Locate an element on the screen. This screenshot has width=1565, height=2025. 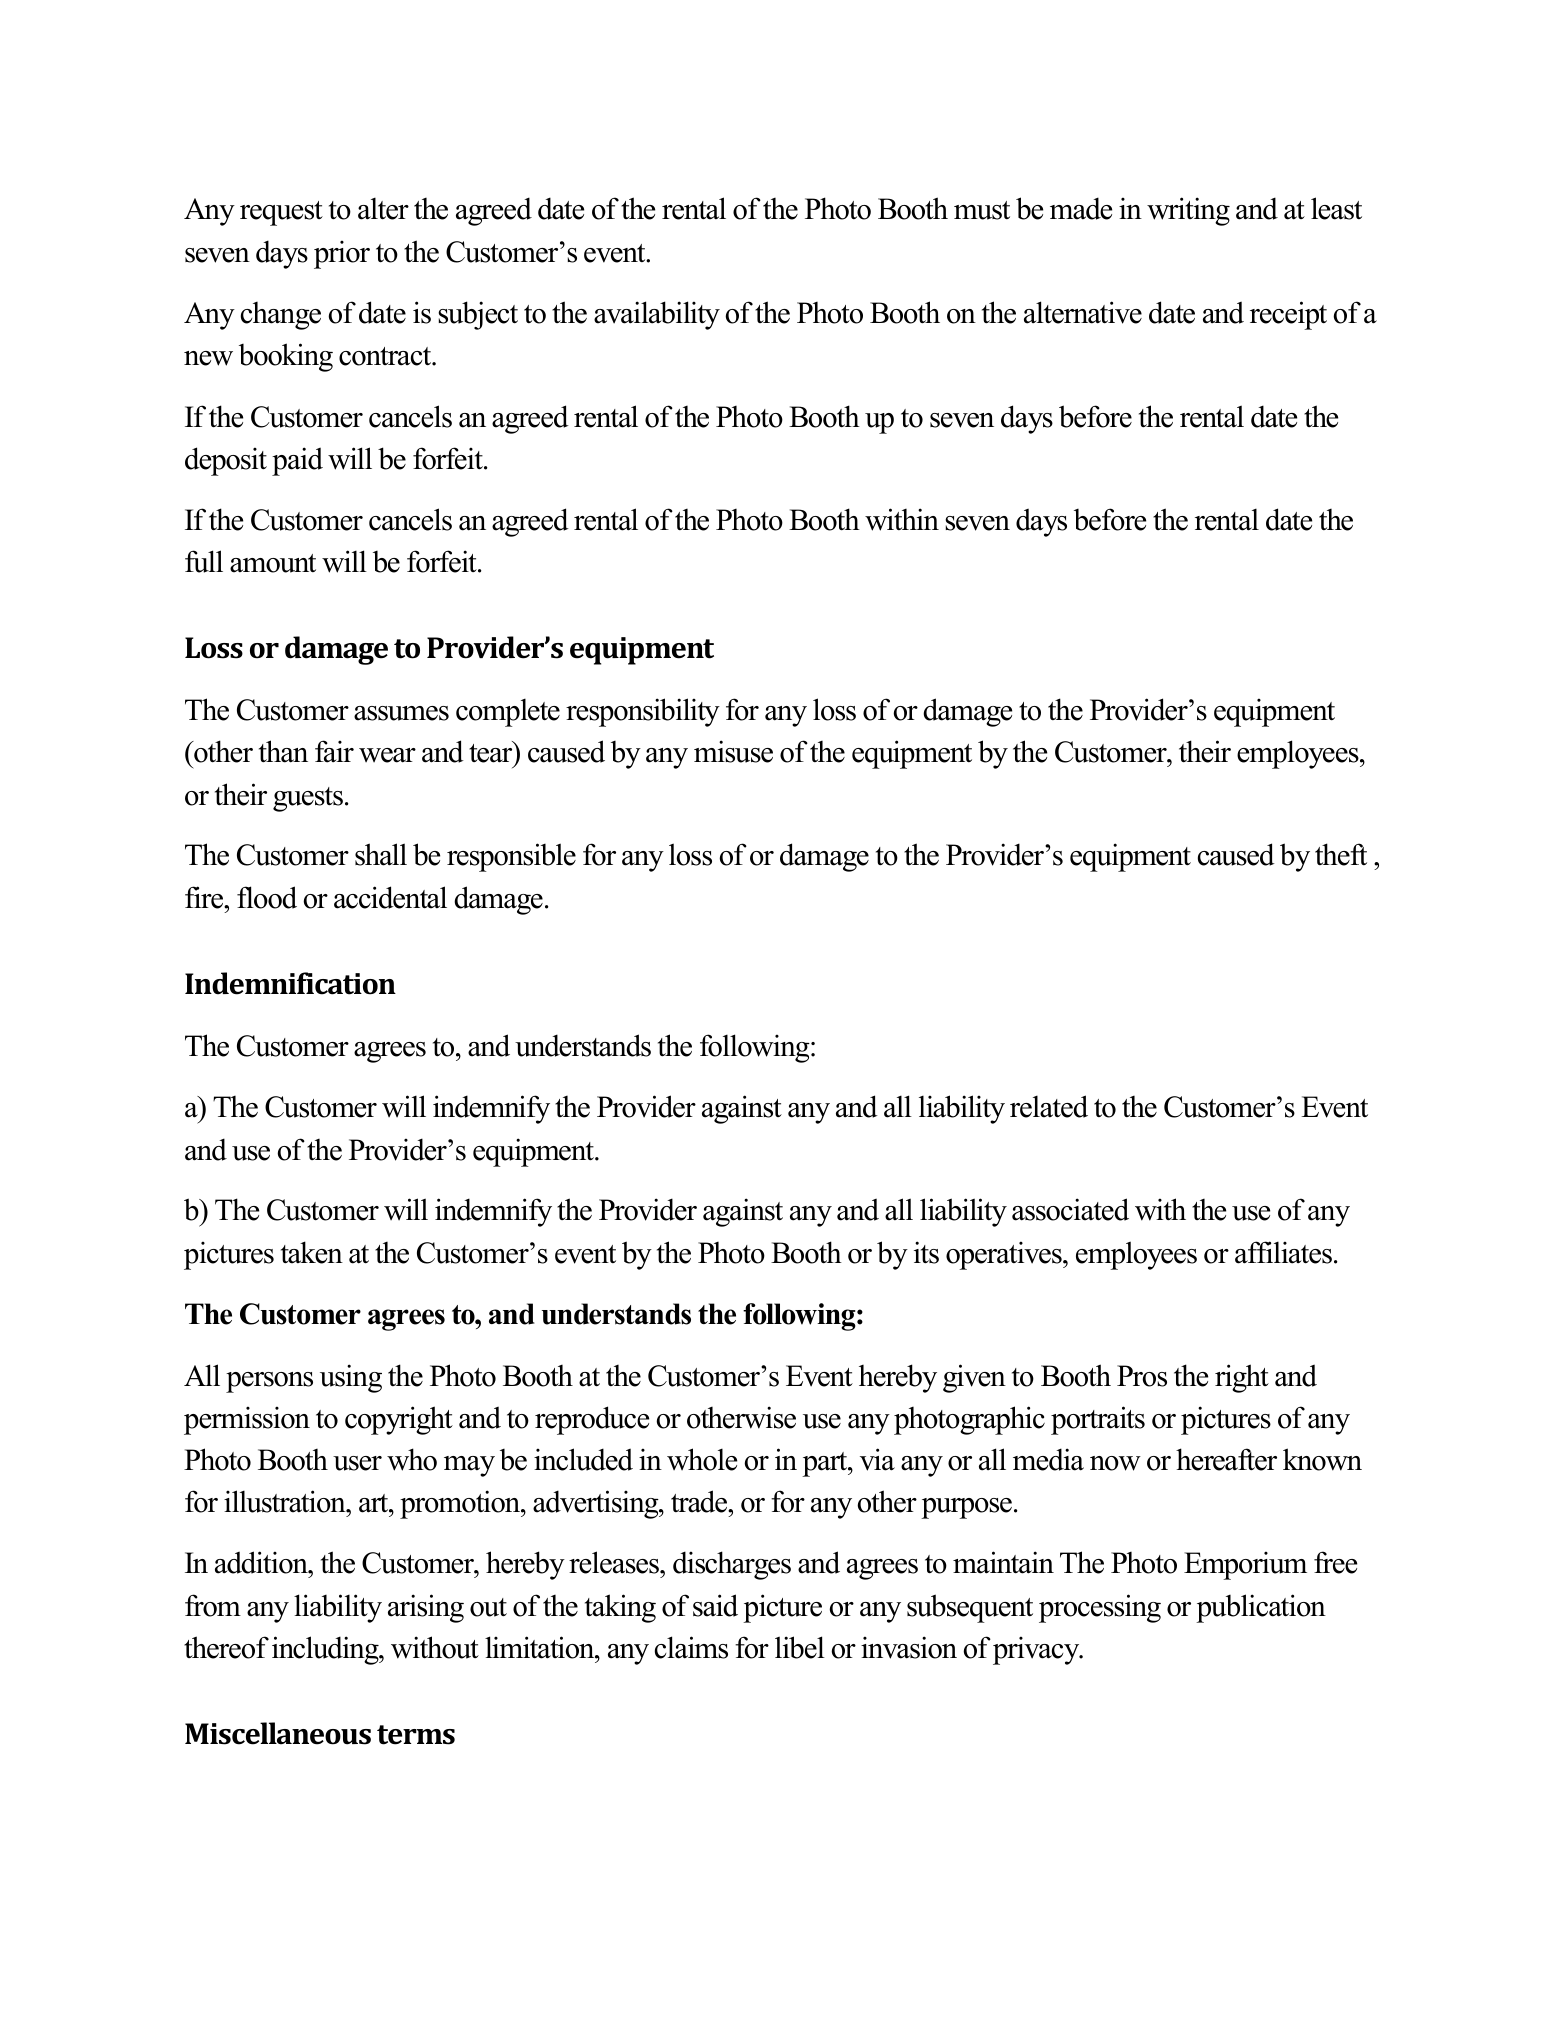
operatives is located at coordinates (1005, 1255).
